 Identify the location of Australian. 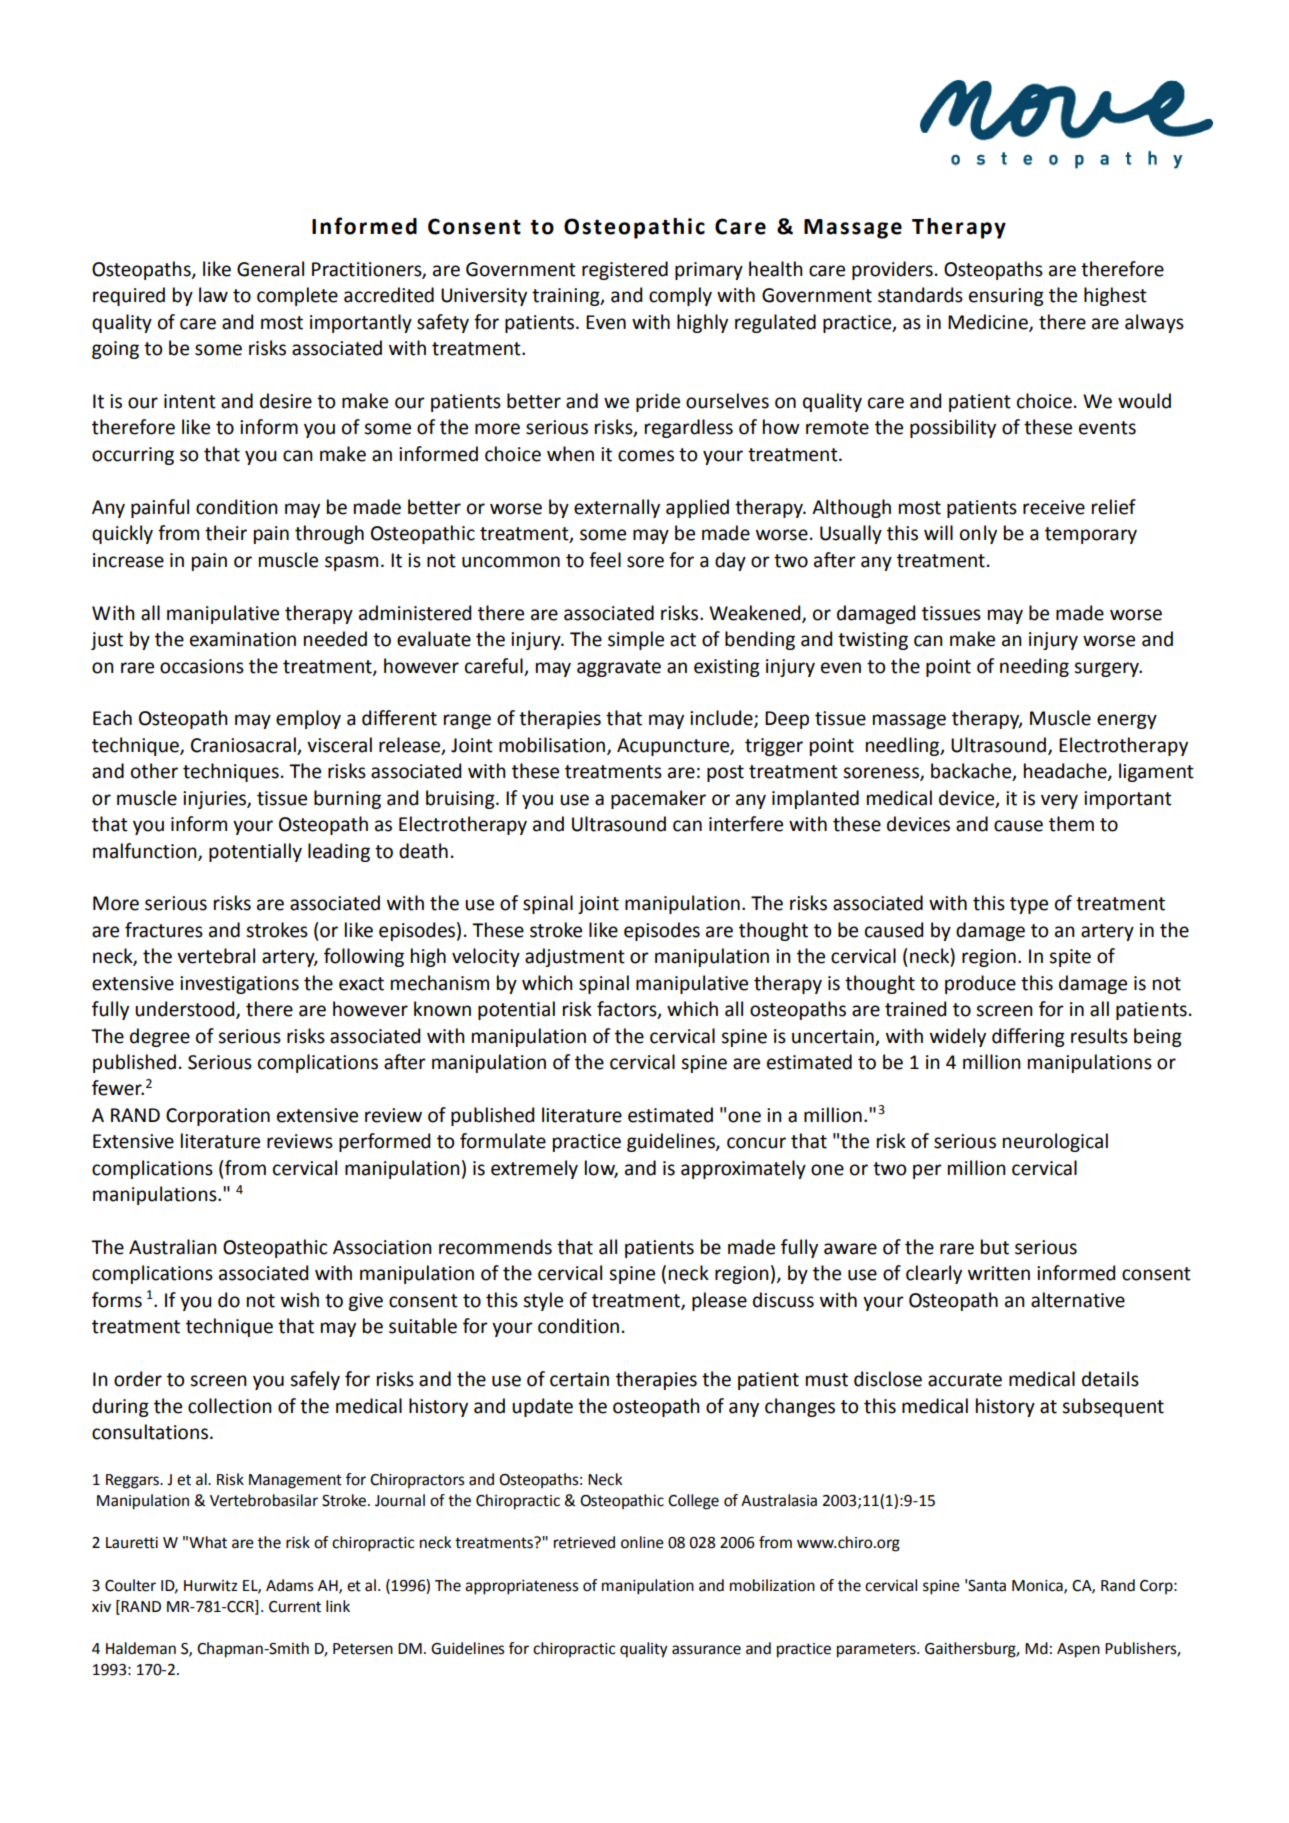
(173, 1247).
